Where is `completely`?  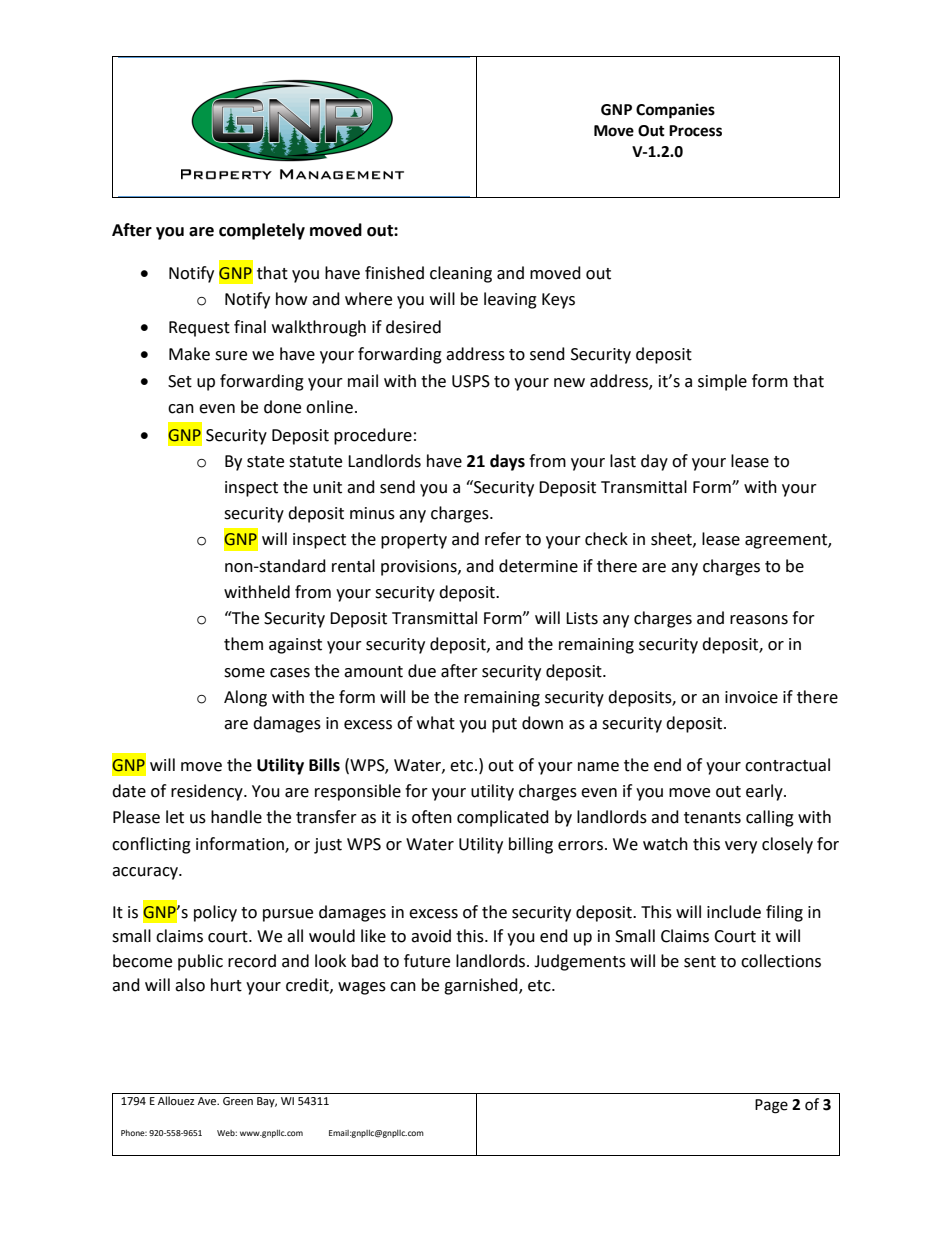
completely is located at coordinates (262, 231).
